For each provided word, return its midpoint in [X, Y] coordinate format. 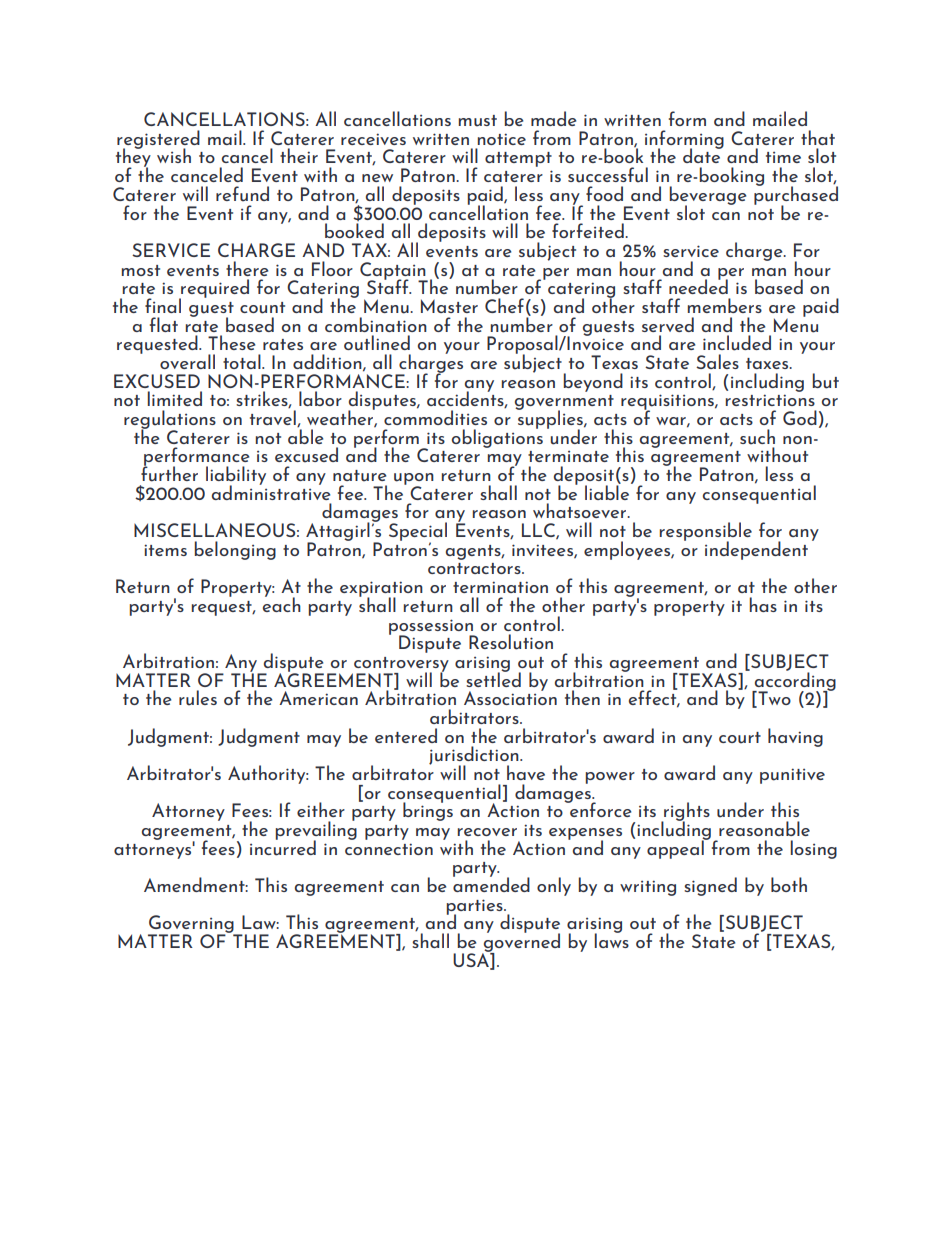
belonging [235, 550]
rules [198, 698]
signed [710, 886]
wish [174, 155]
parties [475, 908]
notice [501, 139]
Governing [192, 925]
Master [449, 306]
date [703, 155]
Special [418, 532]
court [740, 738]
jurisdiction [475, 756]
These [231, 342]
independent [756, 550]
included [737, 343]
